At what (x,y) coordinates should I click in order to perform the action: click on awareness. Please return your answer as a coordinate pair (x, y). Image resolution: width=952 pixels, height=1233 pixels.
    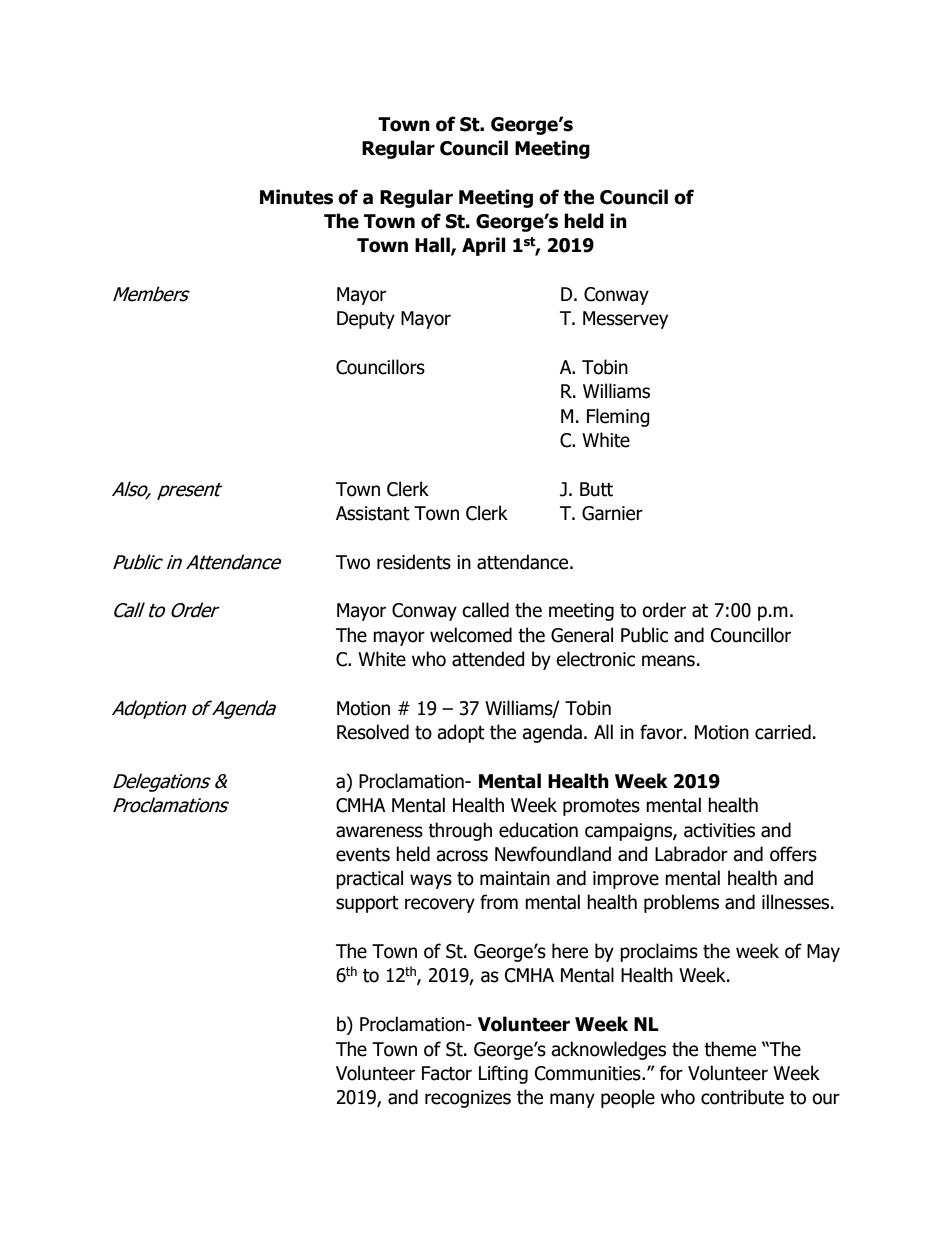
    Looking at the image, I should click on (379, 832).
